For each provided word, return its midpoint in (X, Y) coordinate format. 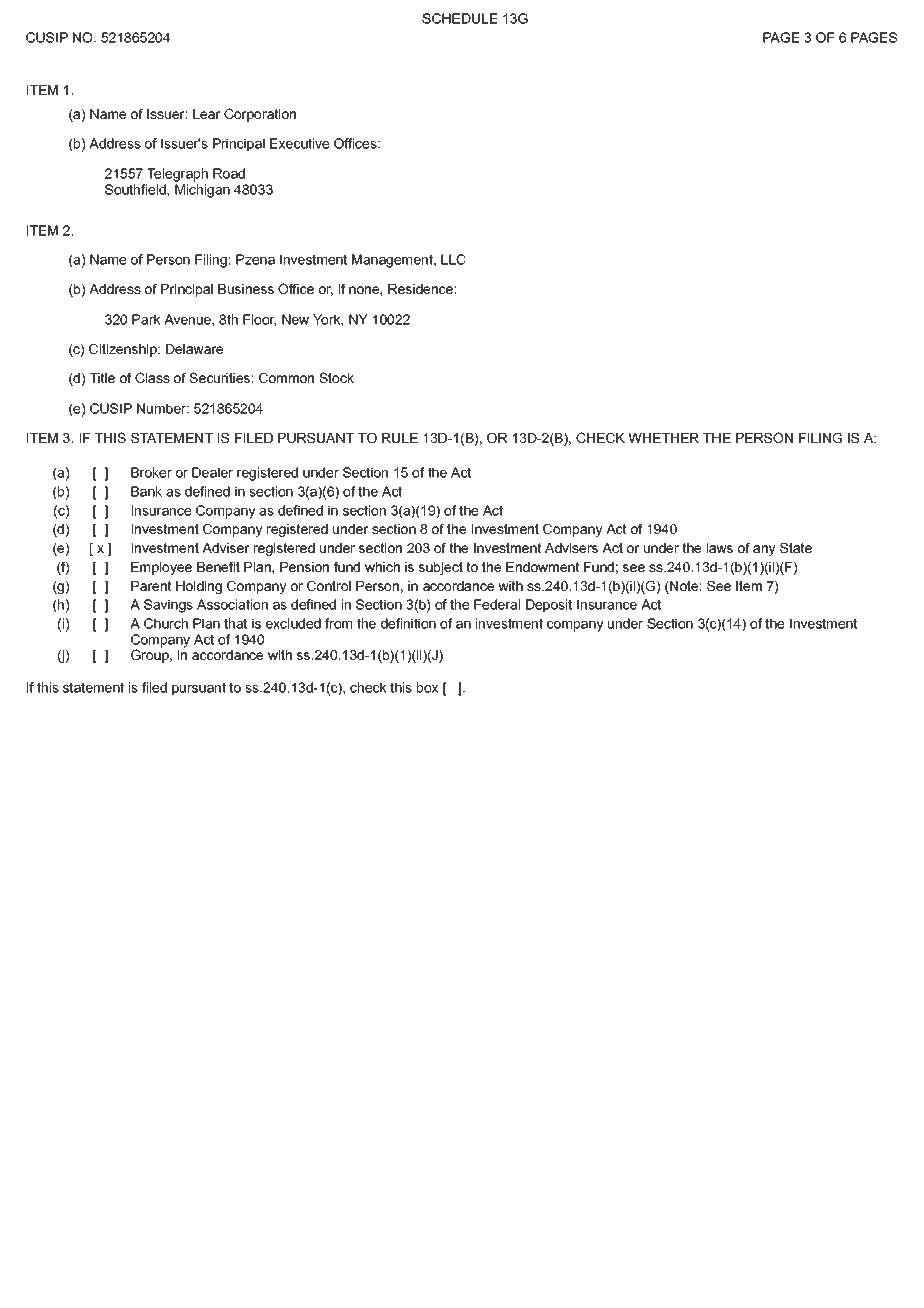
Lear (207, 114)
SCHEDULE (460, 18)
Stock (336, 377)
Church (166, 623)
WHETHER (663, 438)
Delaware (194, 349)
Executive (299, 143)
